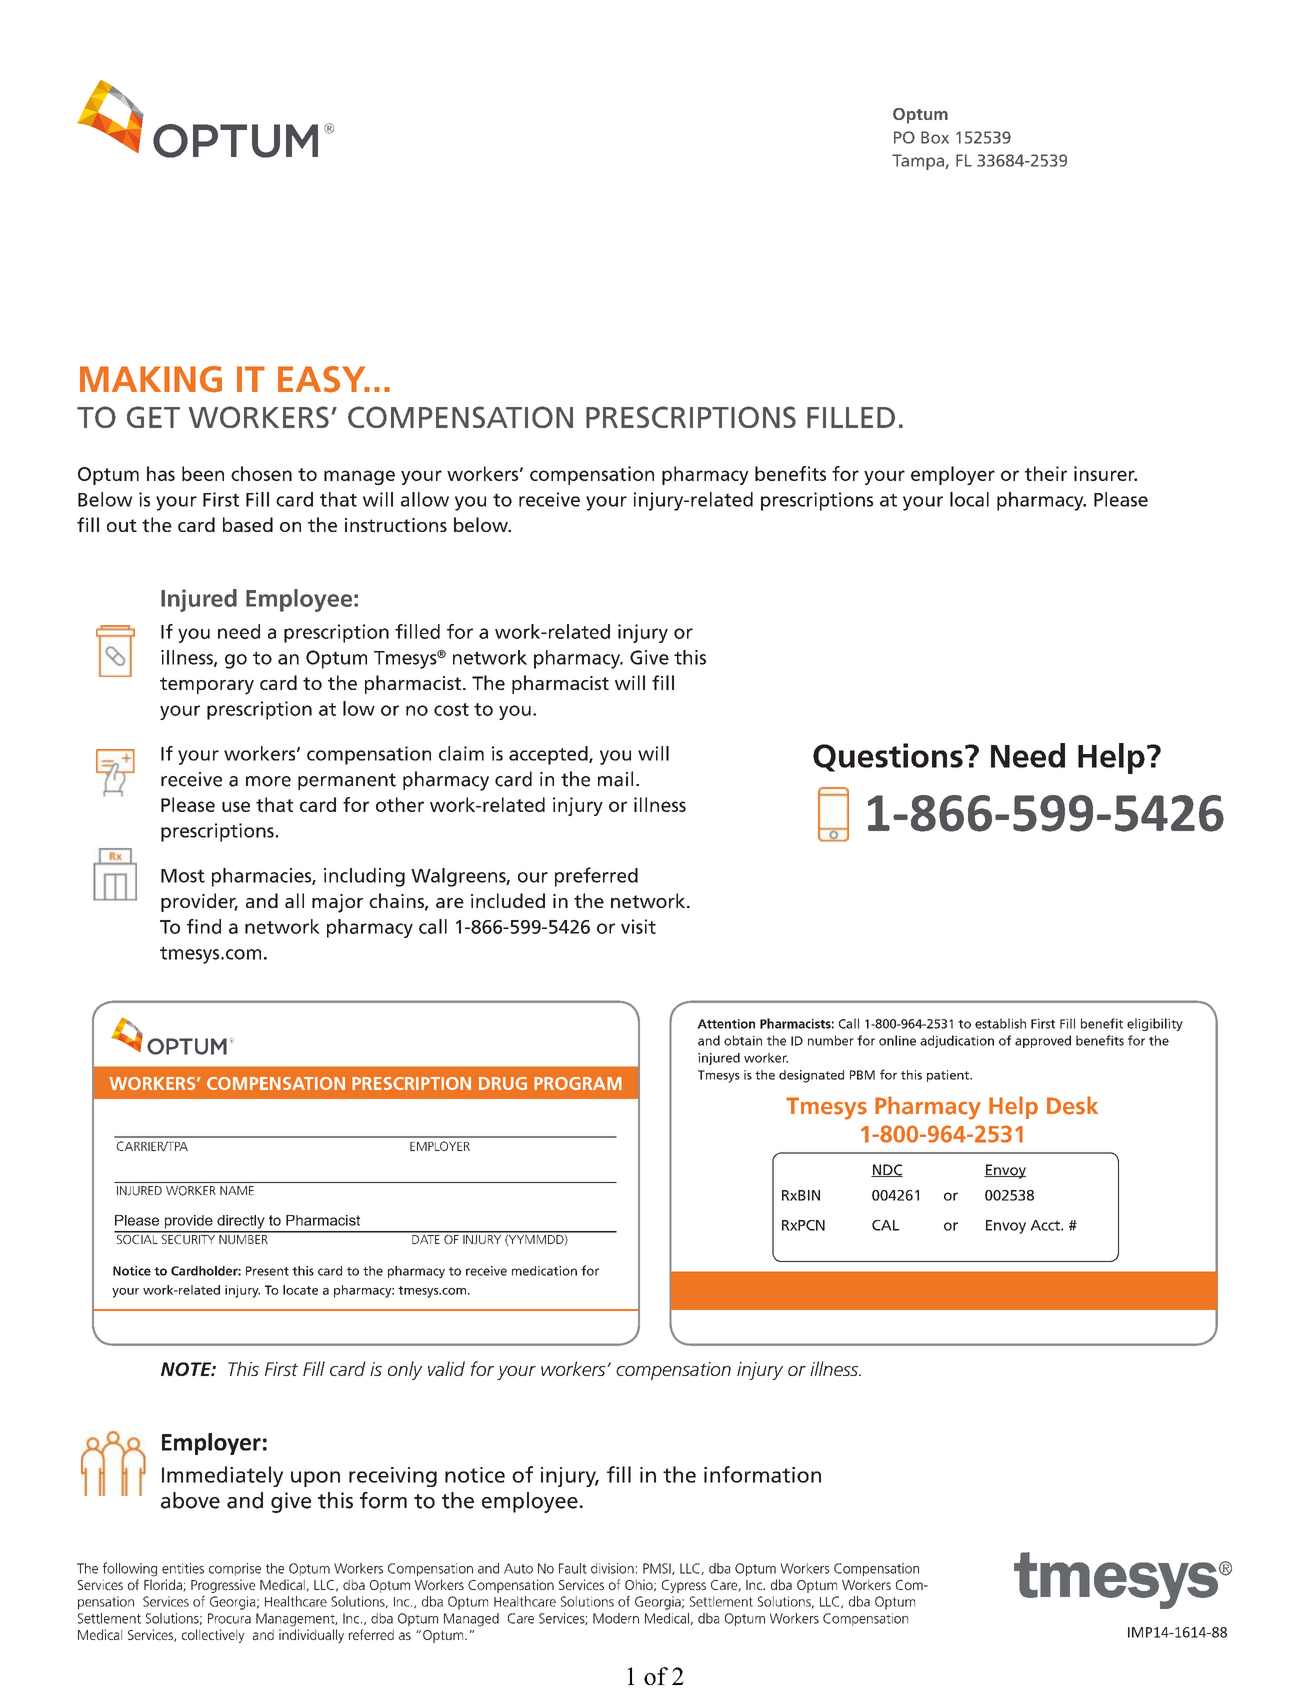 The image size is (1309, 1693). Describe the element at coordinates (638, 926) in the page. I see `visit` at that location.
